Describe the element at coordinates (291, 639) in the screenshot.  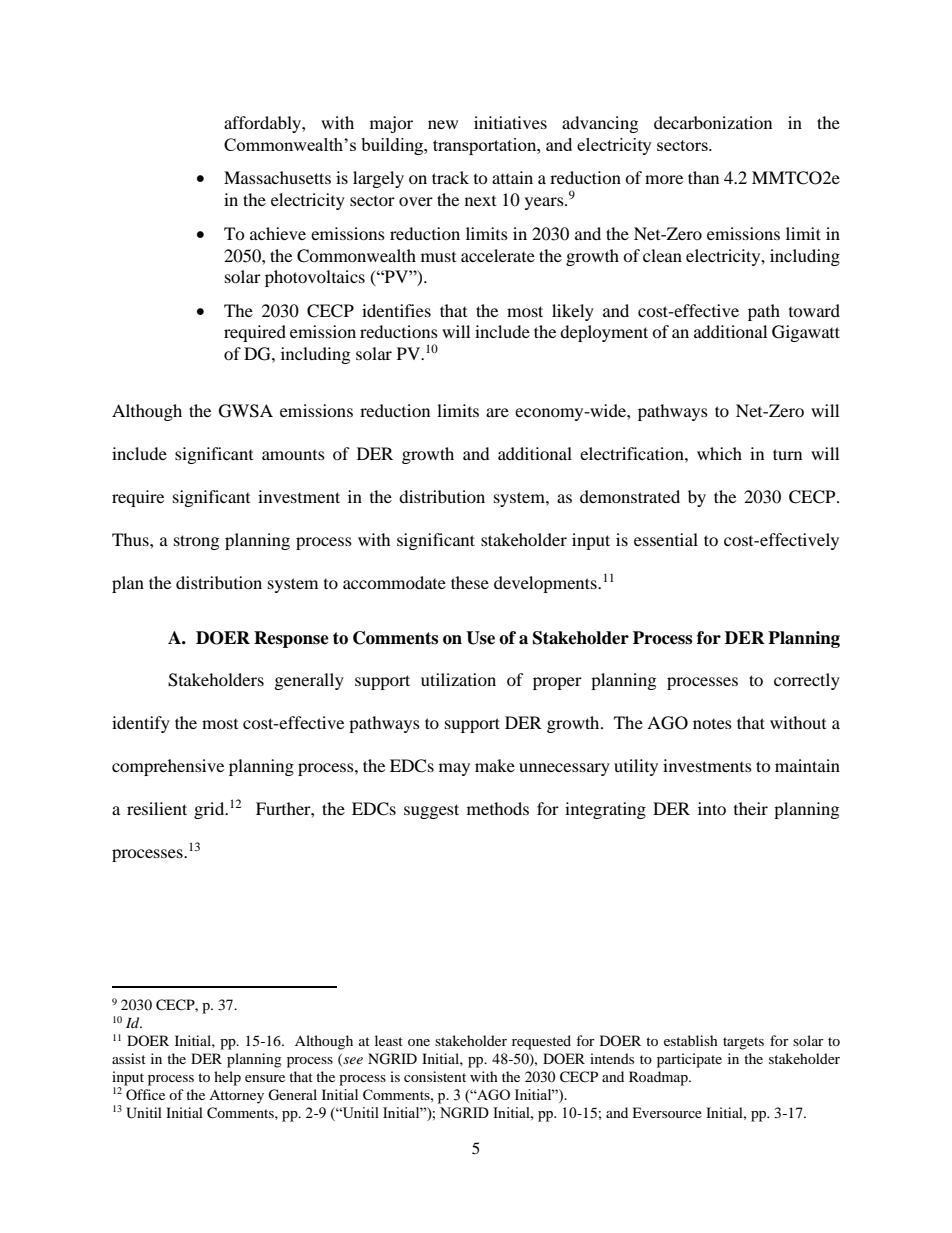
I see `Response` at that location.
